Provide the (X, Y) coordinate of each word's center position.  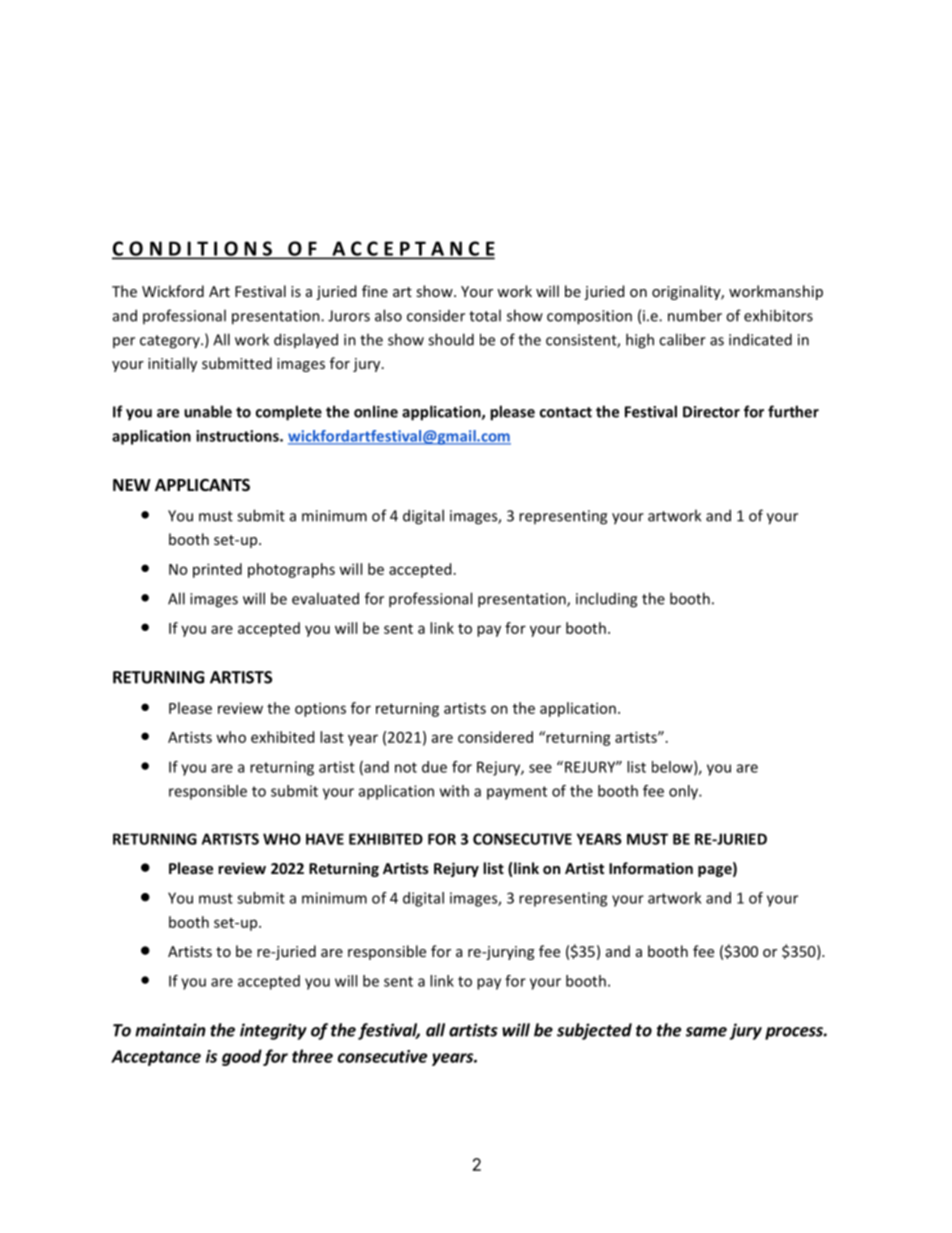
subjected (594, 1031)
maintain (170, 1030)
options (320, 709)
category (171, 342)
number (695, 315)
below (673, 768)
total (485, 315)
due (434, 767)
